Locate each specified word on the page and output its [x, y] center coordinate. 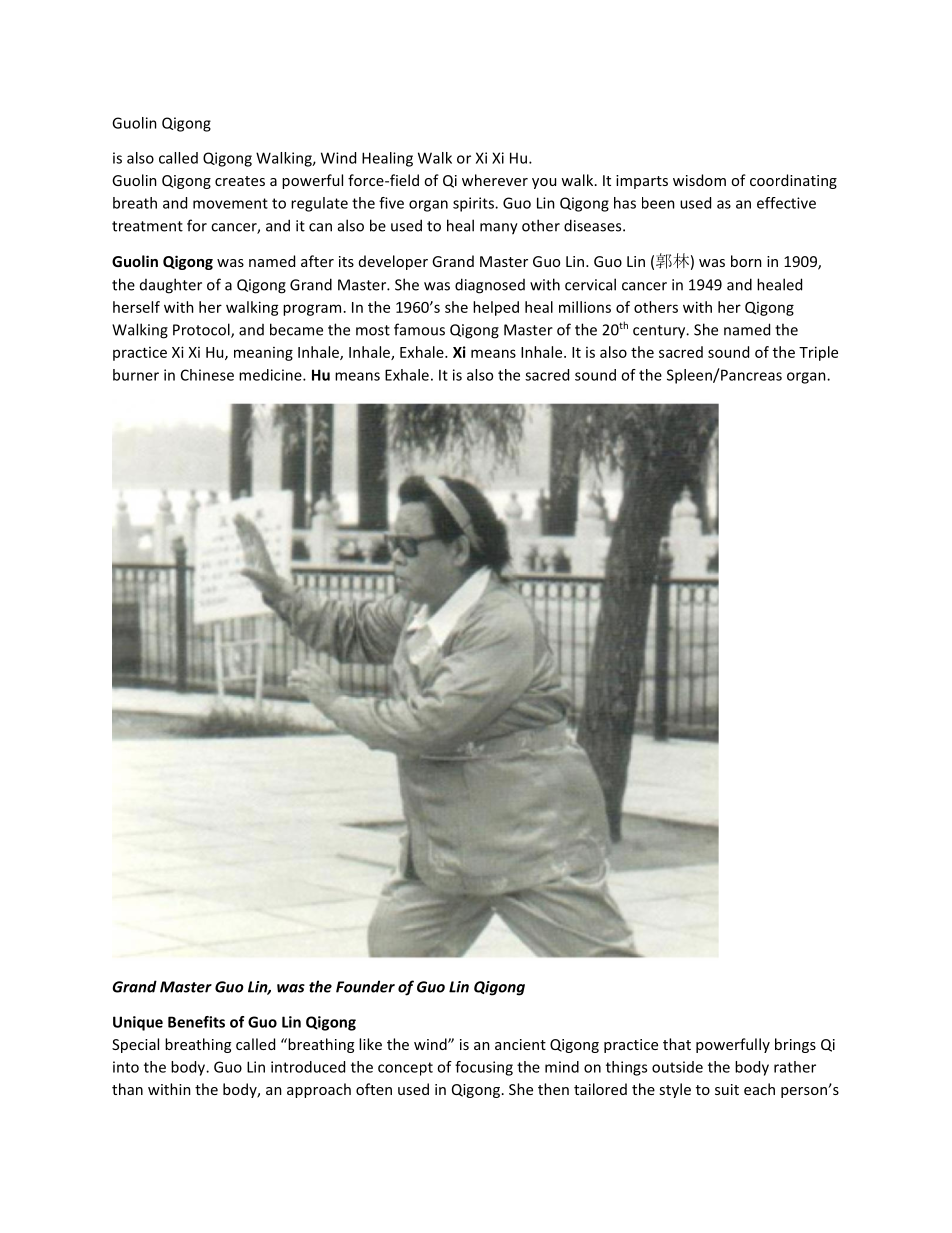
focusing [484, 1068]
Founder [365, 986]
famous [419, 329]
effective [786, 203]
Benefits [196, 1022]
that [677, 1044]
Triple [818, 353]
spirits [474, 204]
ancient [520, 1044]
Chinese [207, 375]
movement [230, 203]
